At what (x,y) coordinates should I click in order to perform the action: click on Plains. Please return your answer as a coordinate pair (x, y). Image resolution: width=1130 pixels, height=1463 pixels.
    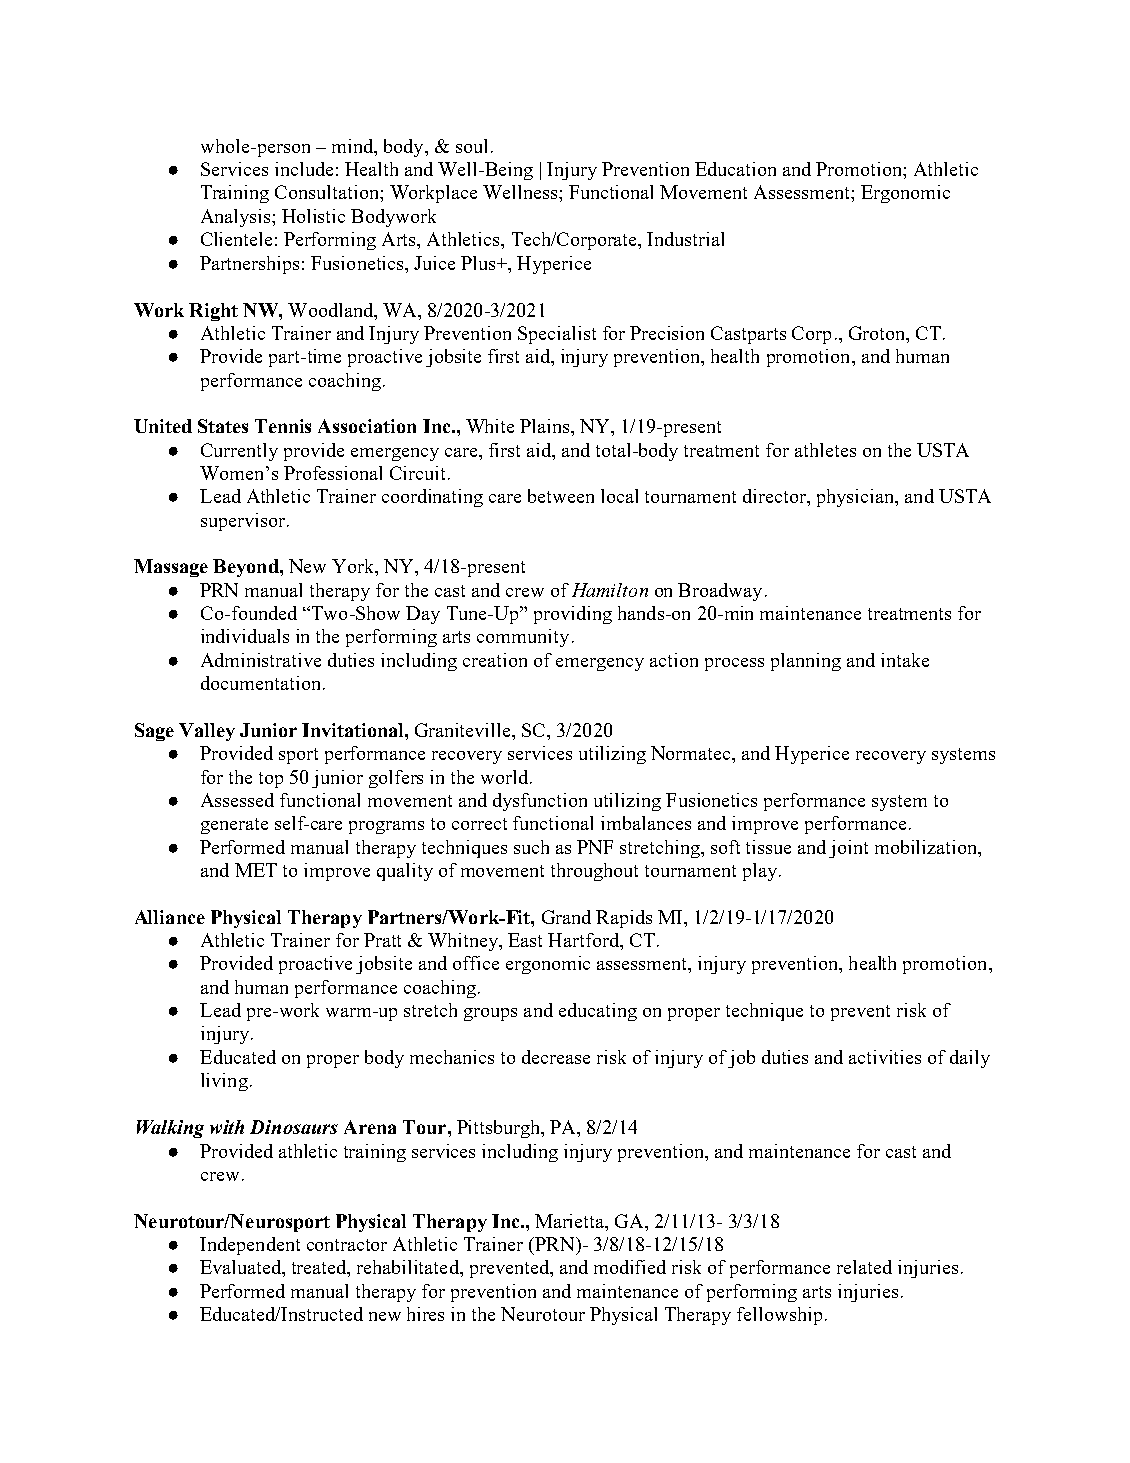
    Looking at the image, I should click on (546, 426).
